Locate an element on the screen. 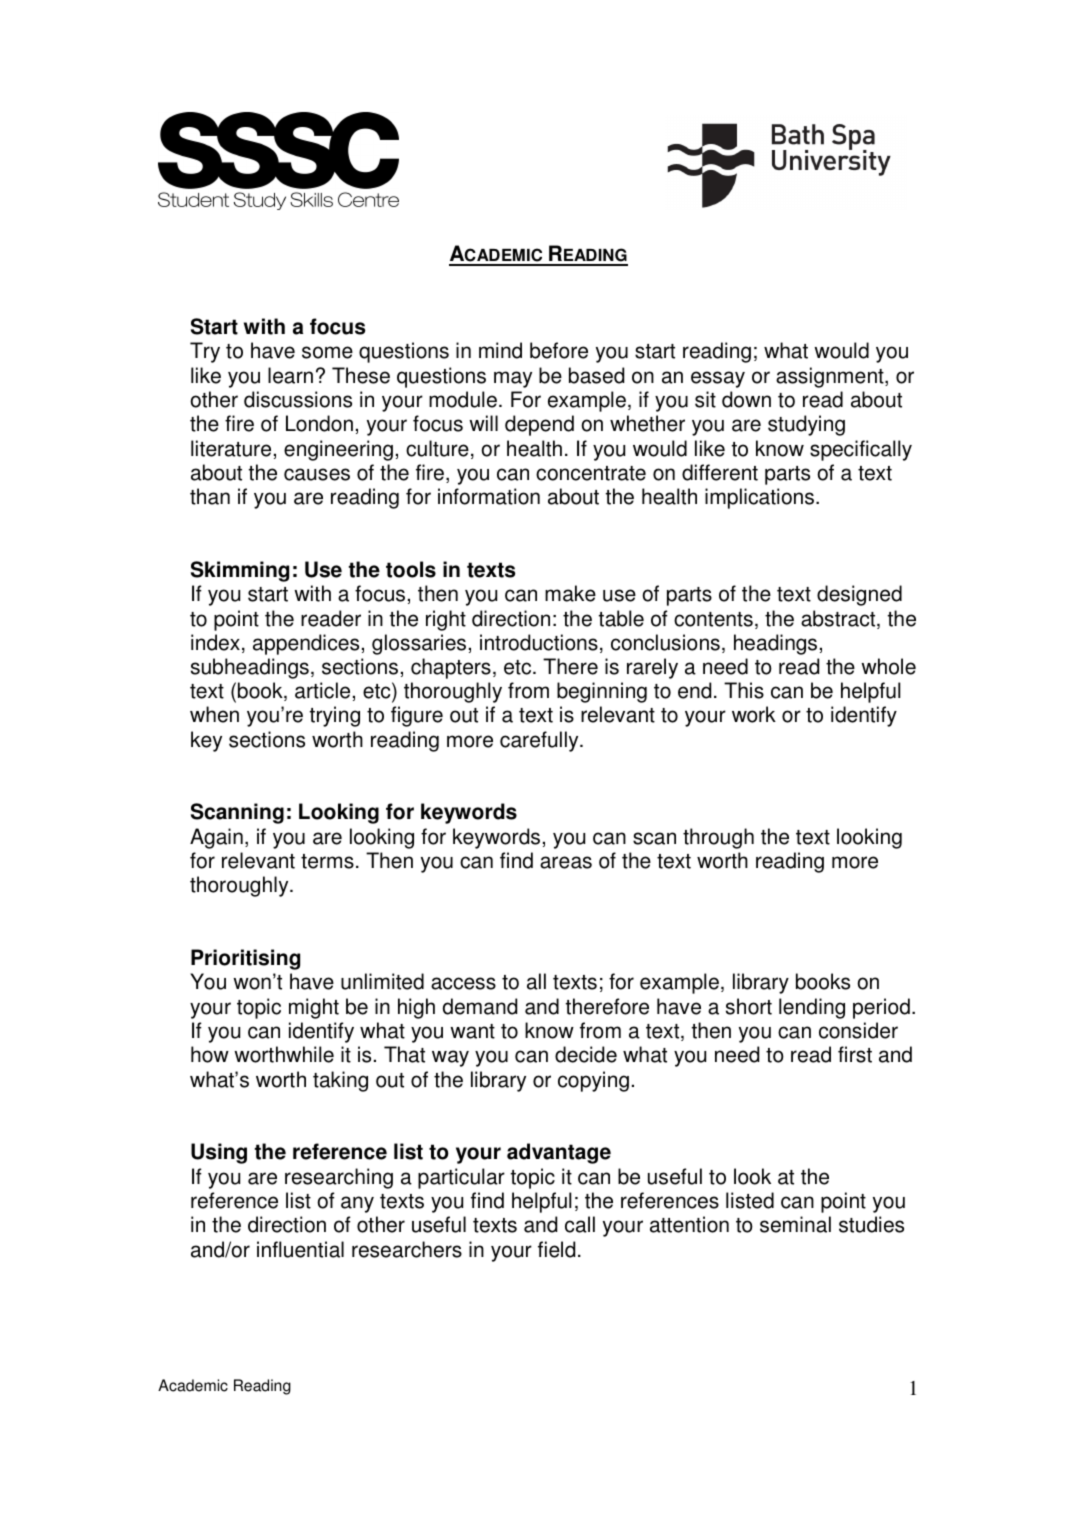  lending is located at coordinates (812, 1008).
